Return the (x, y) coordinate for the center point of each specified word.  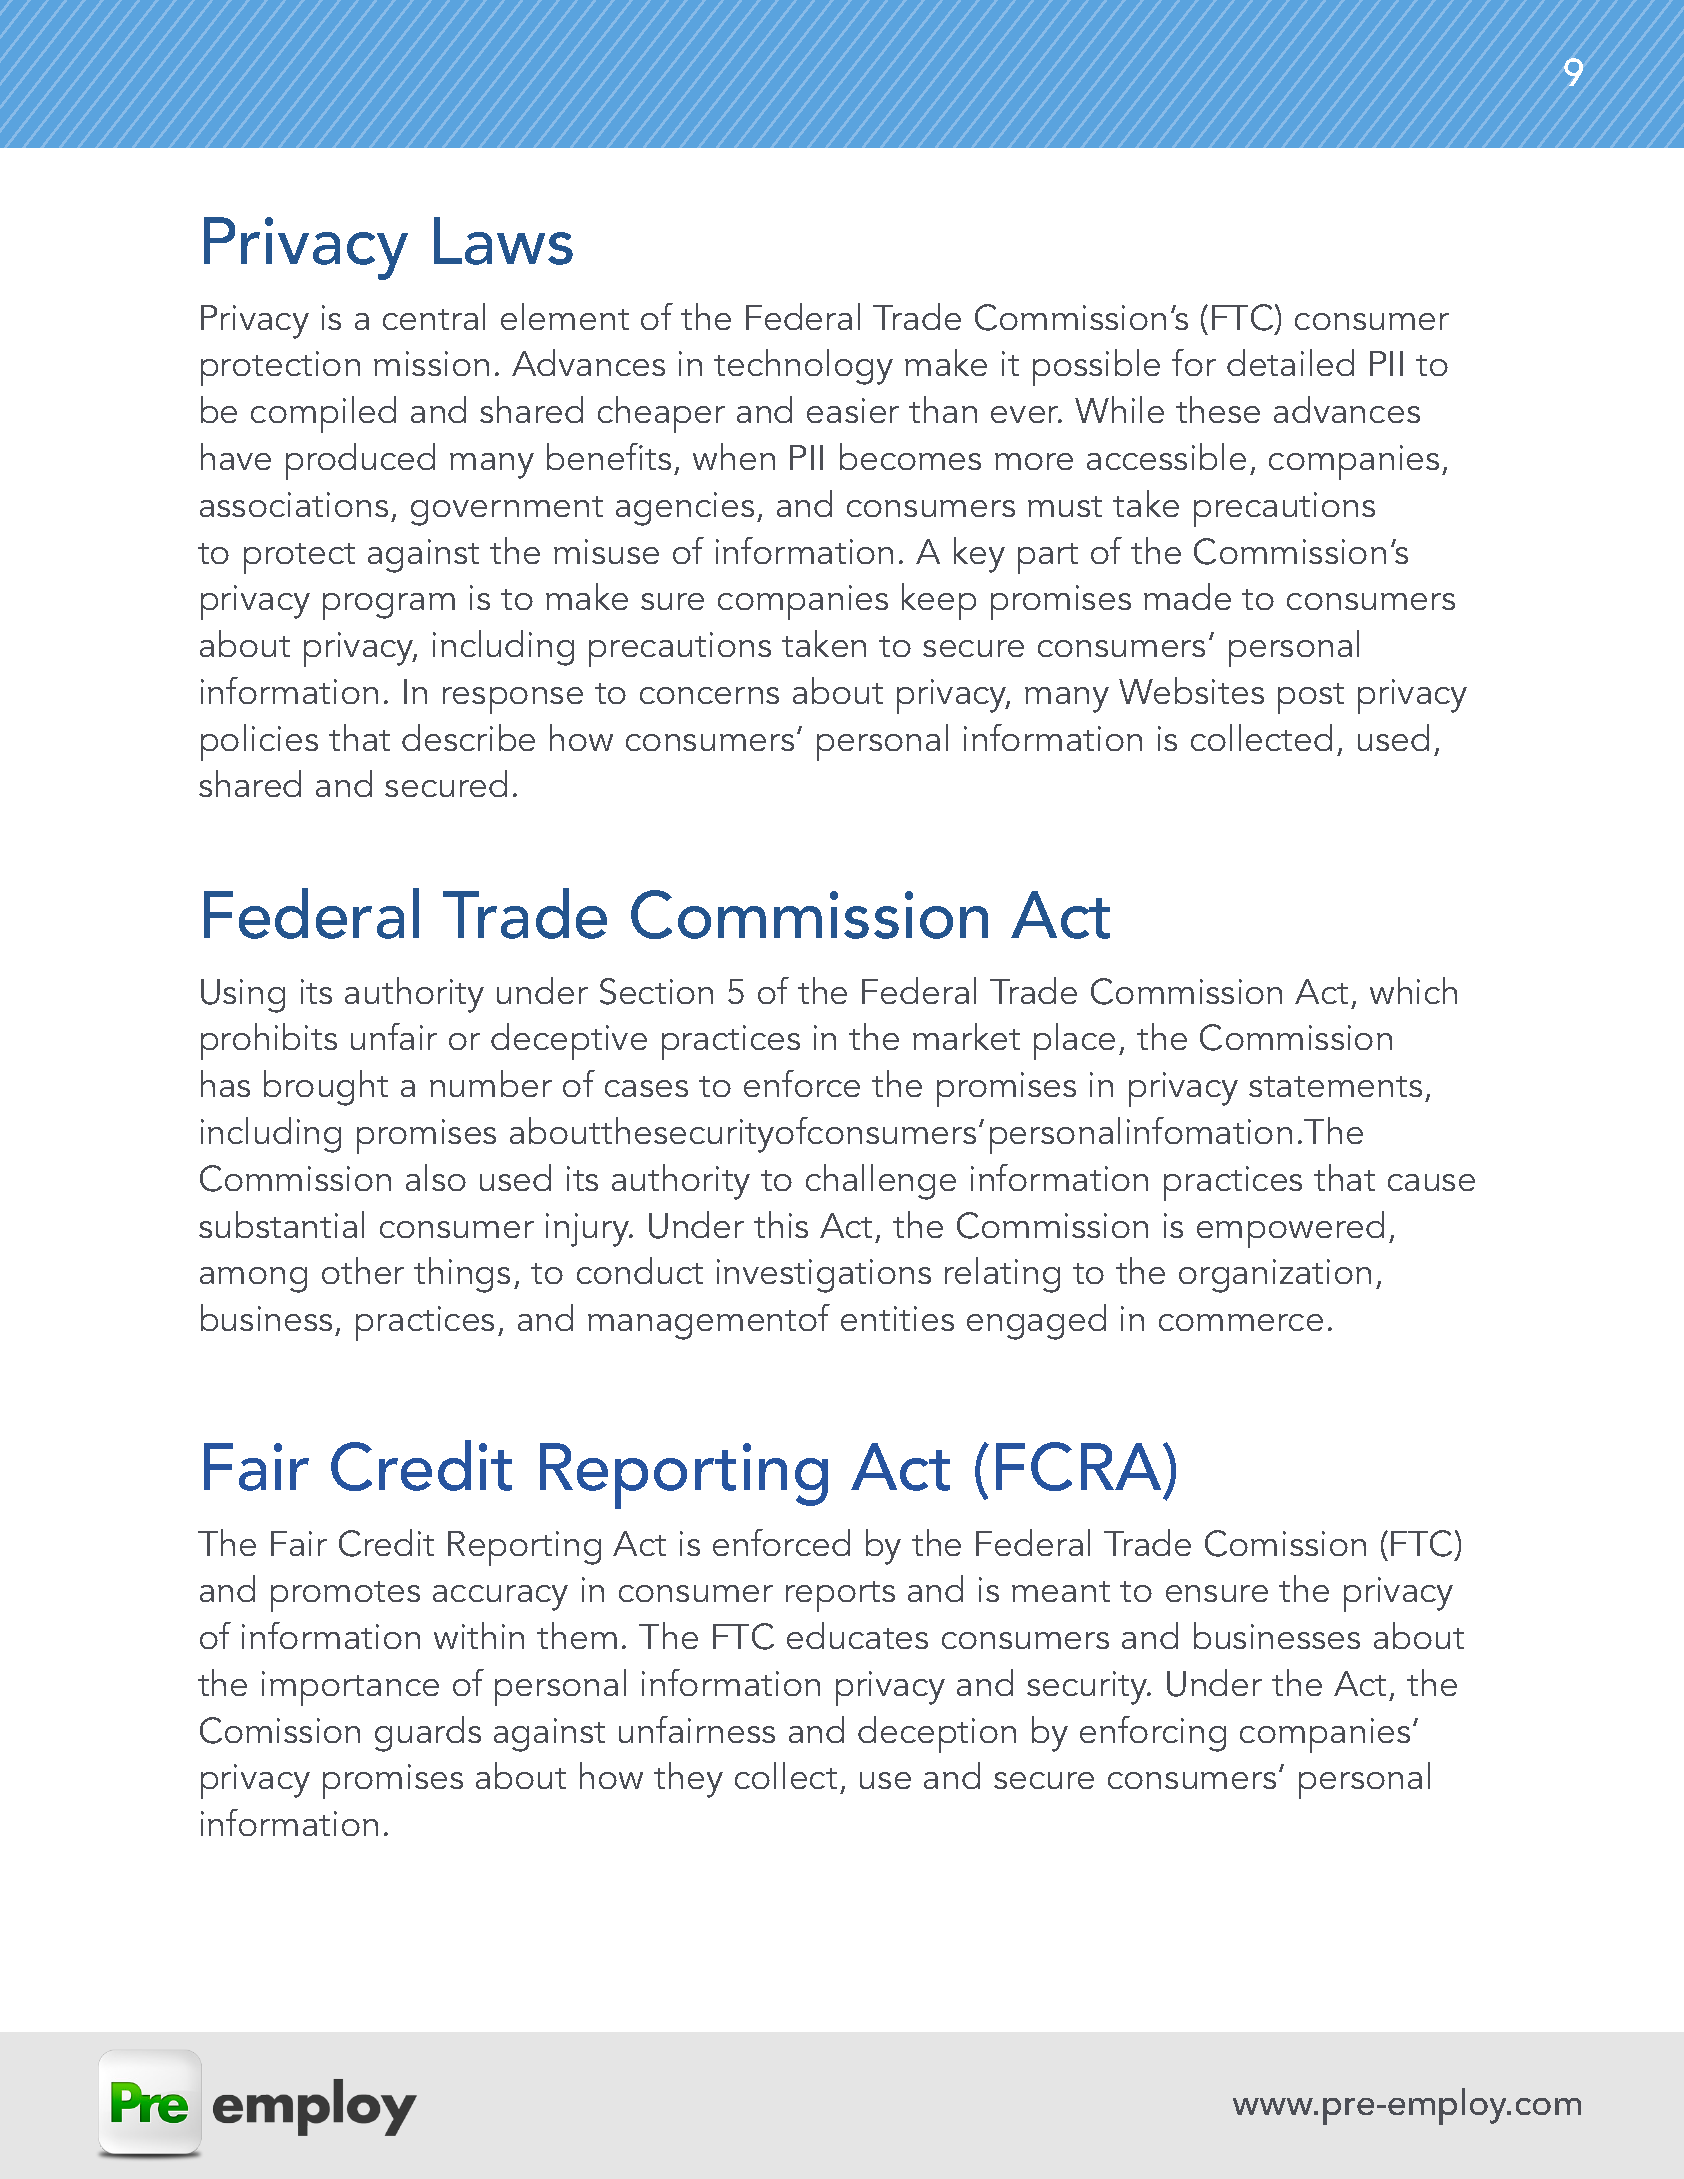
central (434, 316)
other (363, 1270)
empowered (1290, 1229)
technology (803, 367)
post (1311, 698)
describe (468, 737)
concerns (709, 695)
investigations (824, 1276)
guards (428, 1734)
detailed (1290, 362)
